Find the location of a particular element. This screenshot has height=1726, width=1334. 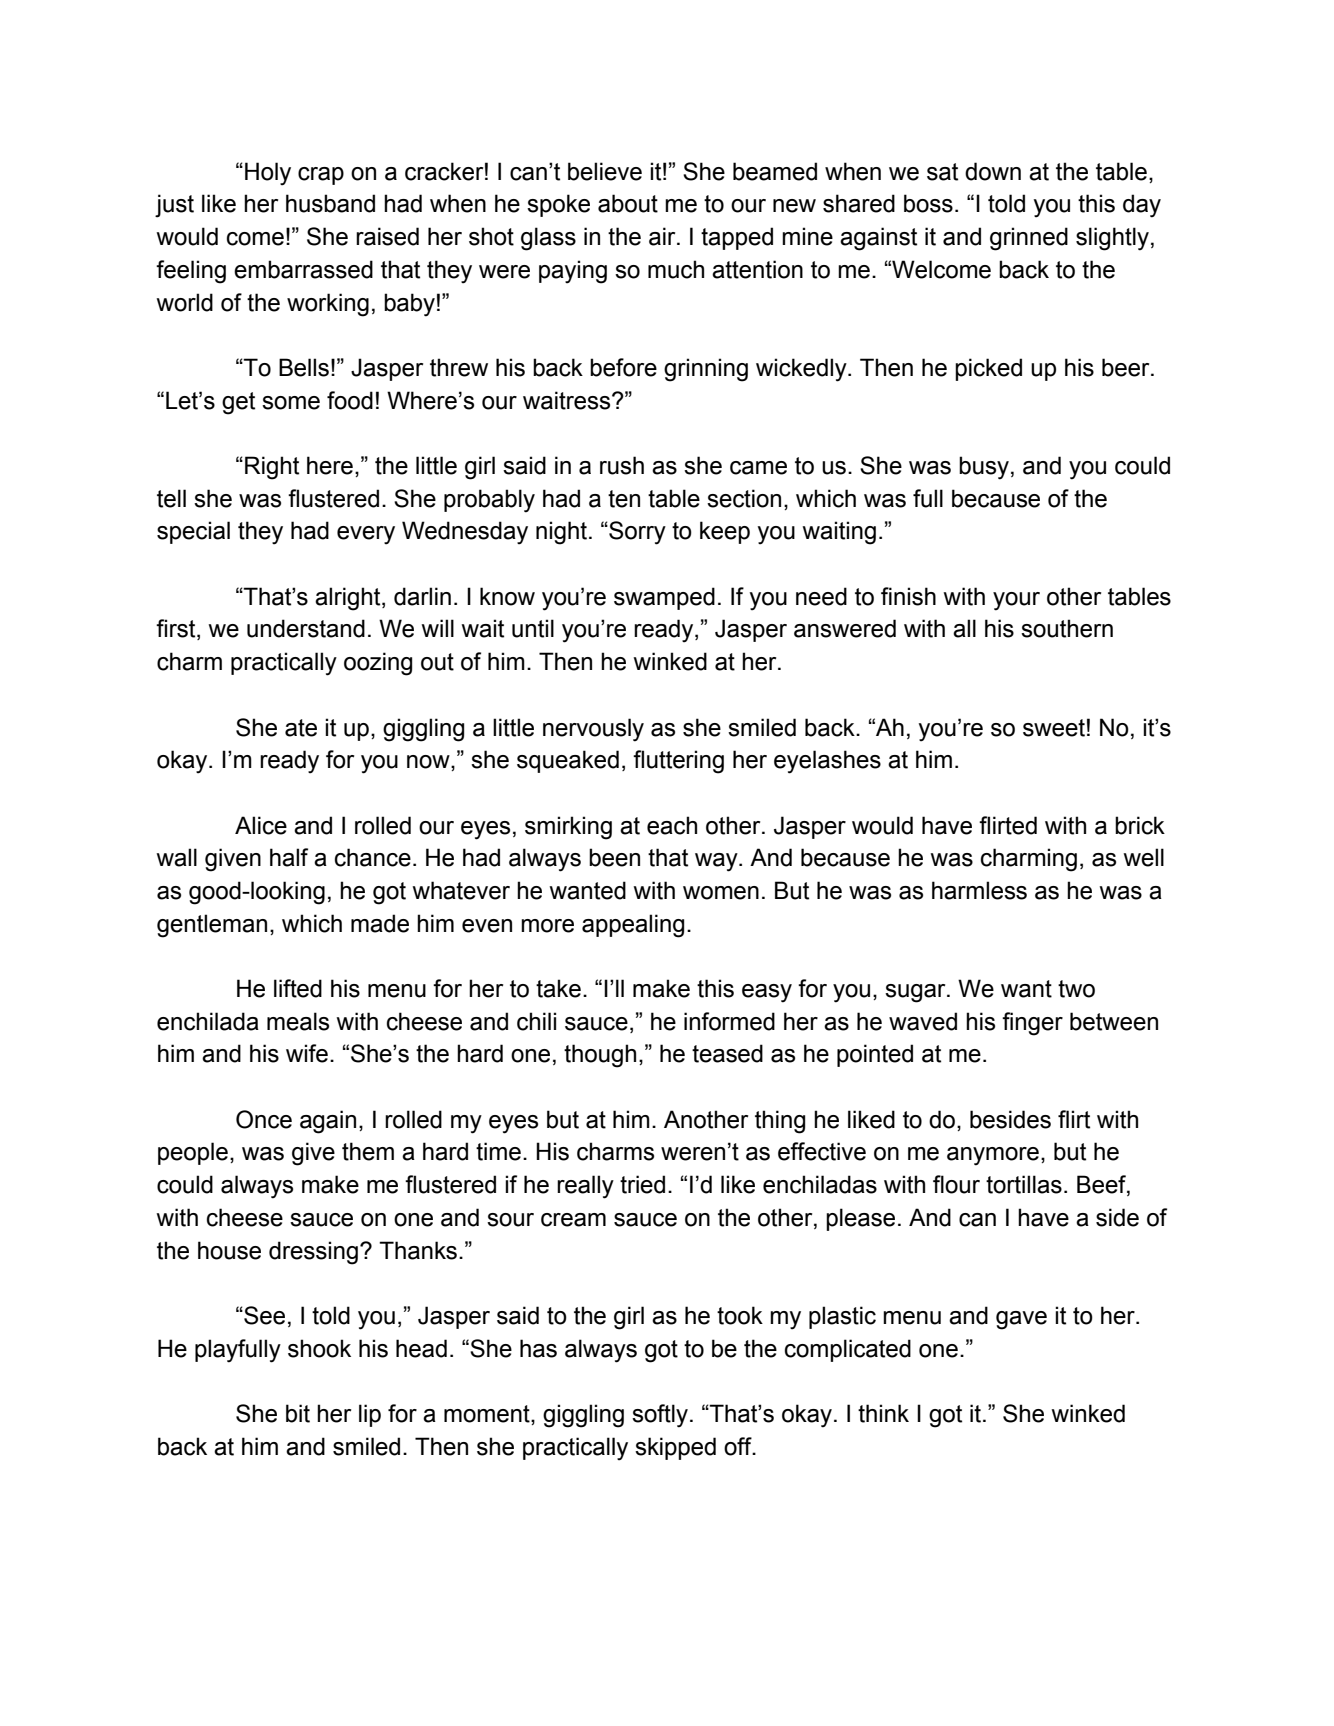

some is located at coordinates (291, 403).
